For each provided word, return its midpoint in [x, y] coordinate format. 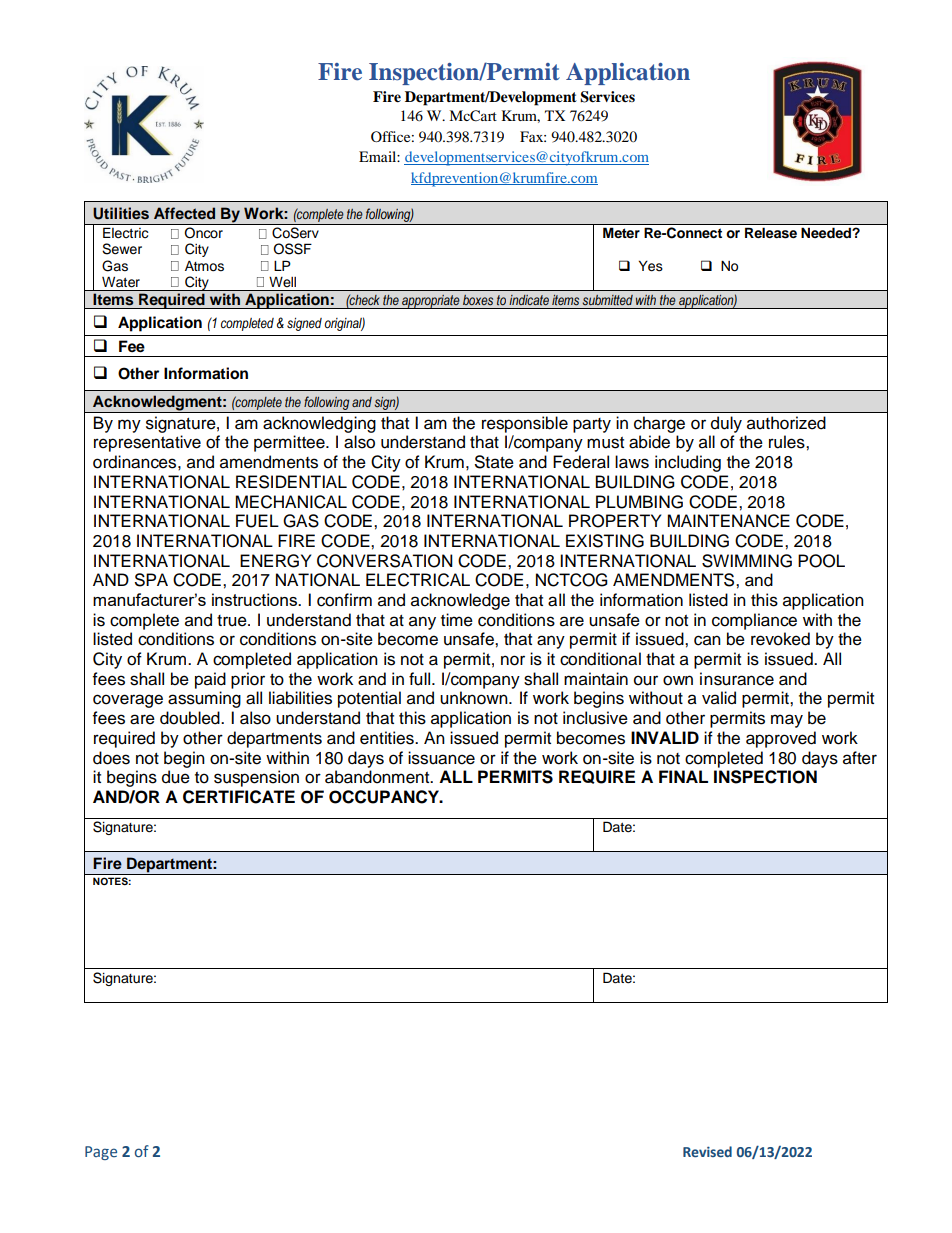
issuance [441, 758]
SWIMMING [747, 561]
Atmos [204, 266]
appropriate [431, 301]
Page [101, 1153]
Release [771, 233]
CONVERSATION [385, 561]
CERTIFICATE [239, 797]
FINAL [683, 776]
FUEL [257, 521]
